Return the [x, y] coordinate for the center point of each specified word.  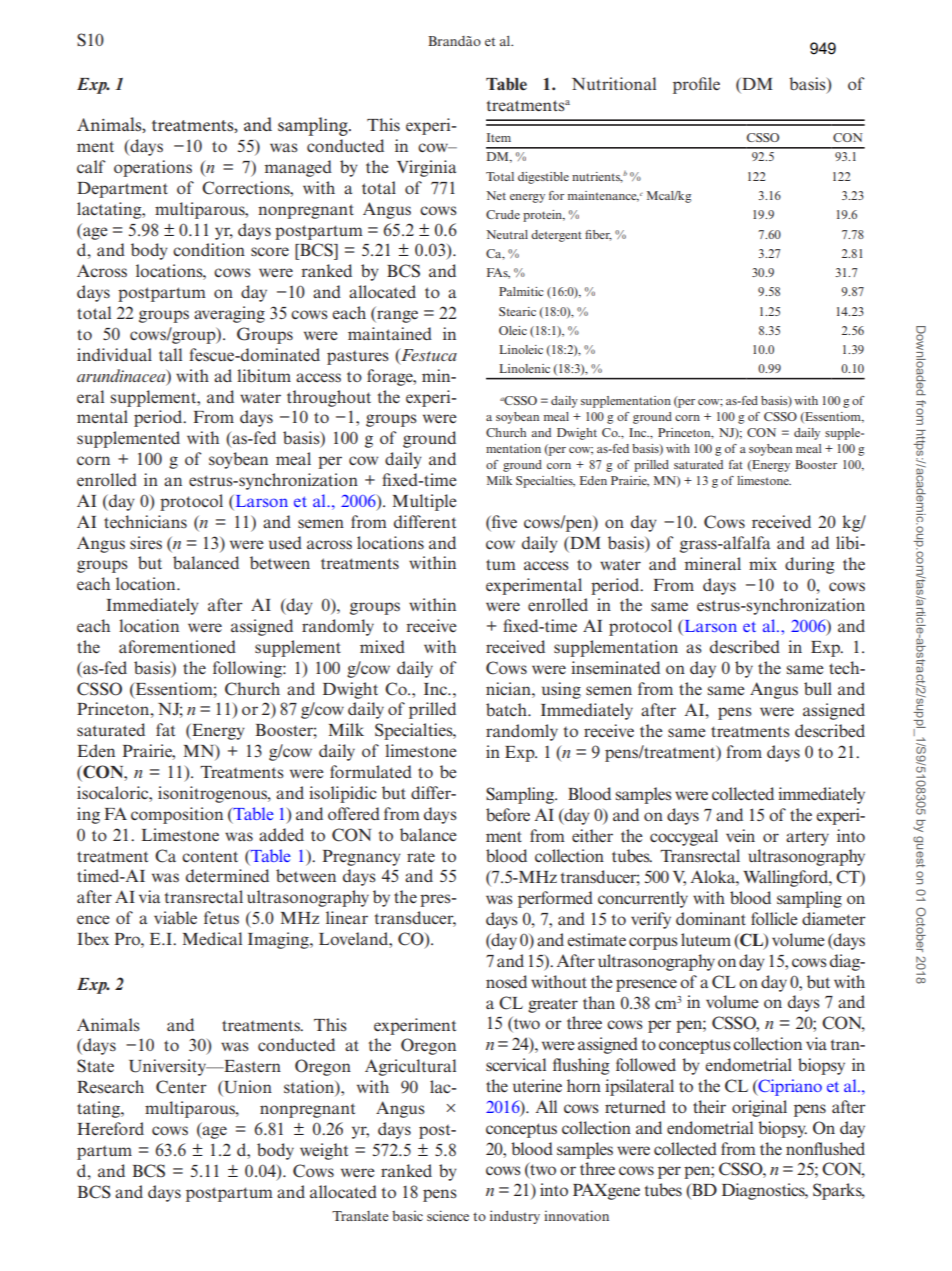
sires [146, 542]
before [508, 814]
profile [696, 85]
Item [499, 137]
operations [153, 168]
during [810, 565]
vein [740, 835]
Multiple [424, 502]
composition [177, 815]
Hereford [110, 1128]
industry [515, 1217]
